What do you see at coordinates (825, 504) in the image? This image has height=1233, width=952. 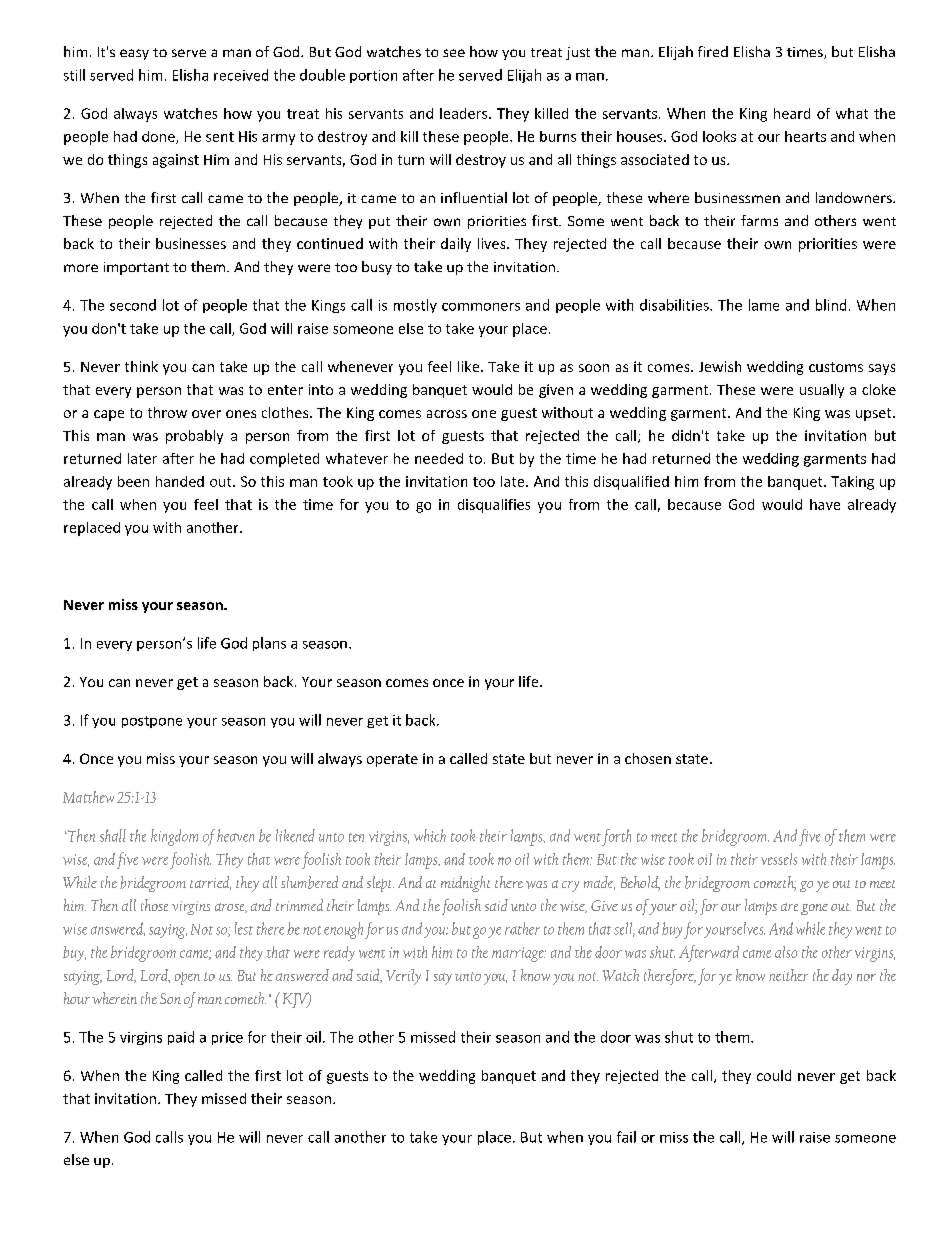 I see `have` at bounding box center [825, 504].
